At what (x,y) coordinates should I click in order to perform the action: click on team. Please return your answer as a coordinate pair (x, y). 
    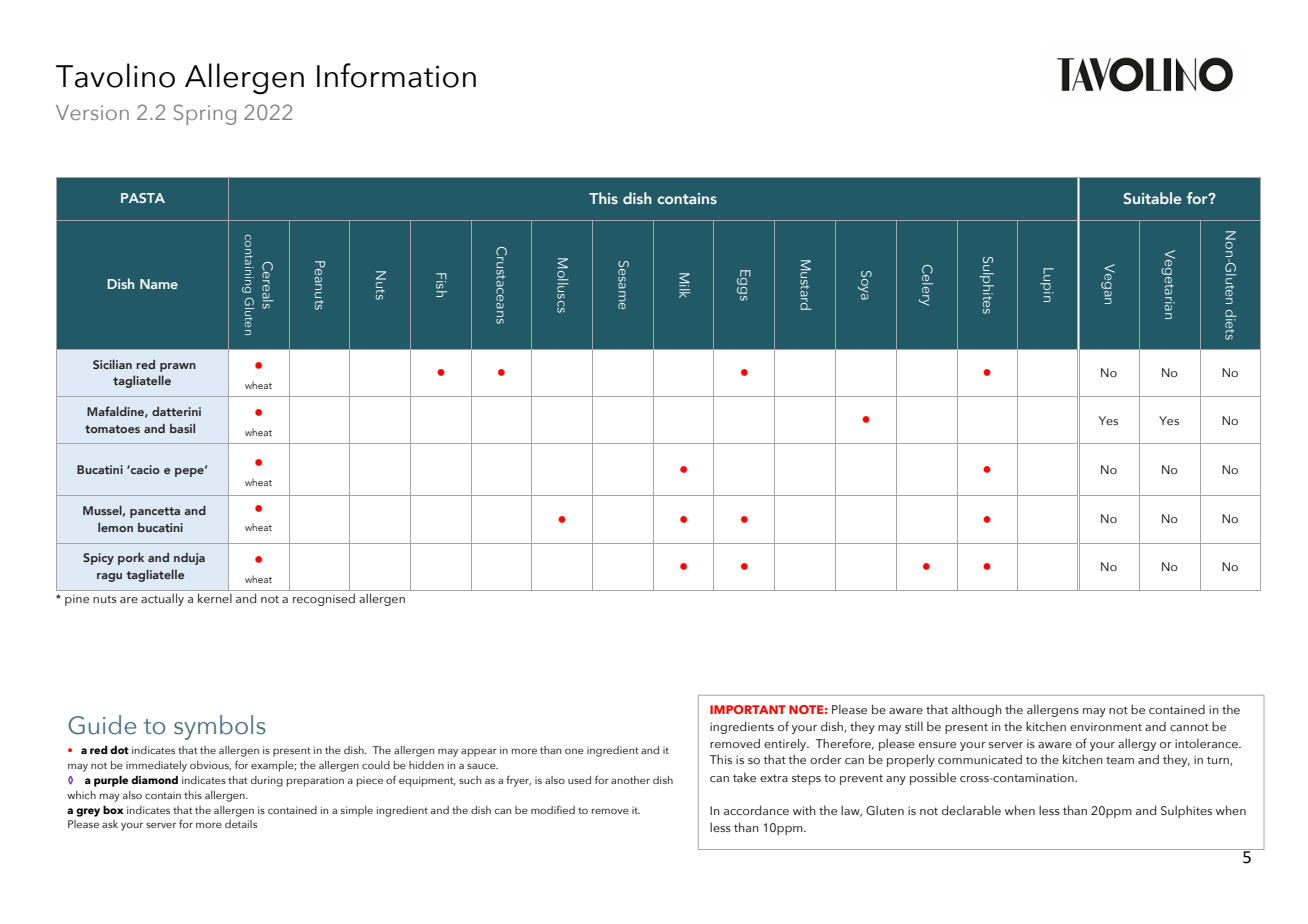
    Looking at the image, I should click on (1120, 760).
